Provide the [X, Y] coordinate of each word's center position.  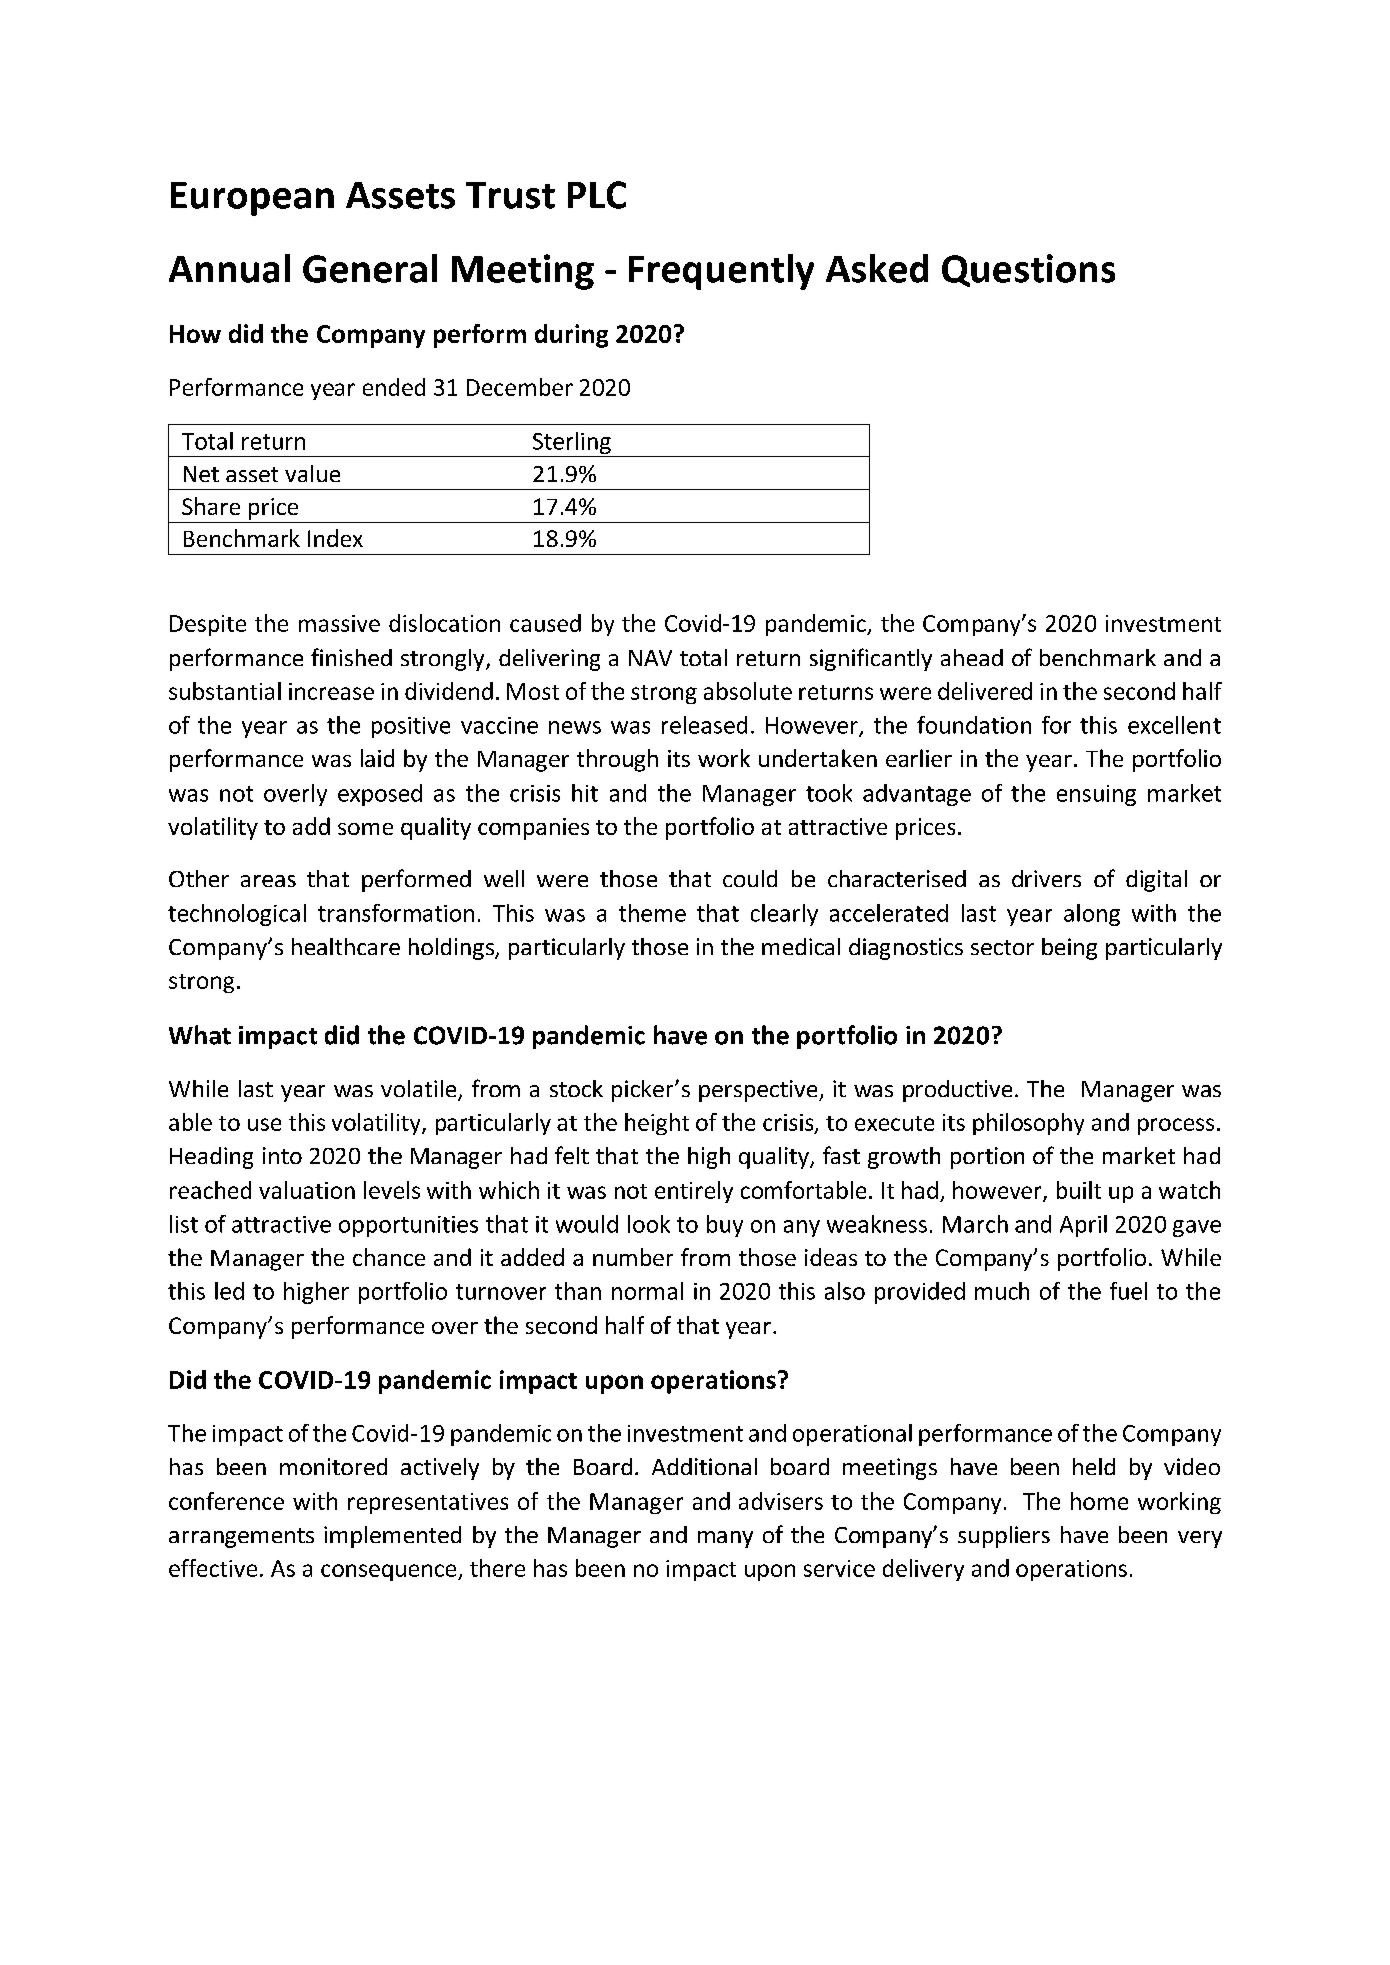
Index [335, 538]
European [252, 199]
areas [268, 881]
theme [652, 913]
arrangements [241, 1538]
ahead [972, 657]
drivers [1046, 878]
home [1099, 1501]
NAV [650, 658]
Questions [1028, 270]
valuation [307, 1190]
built [1079, 1190]
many [725, 1539]
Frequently [721, 272]
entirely [694, 1192]
